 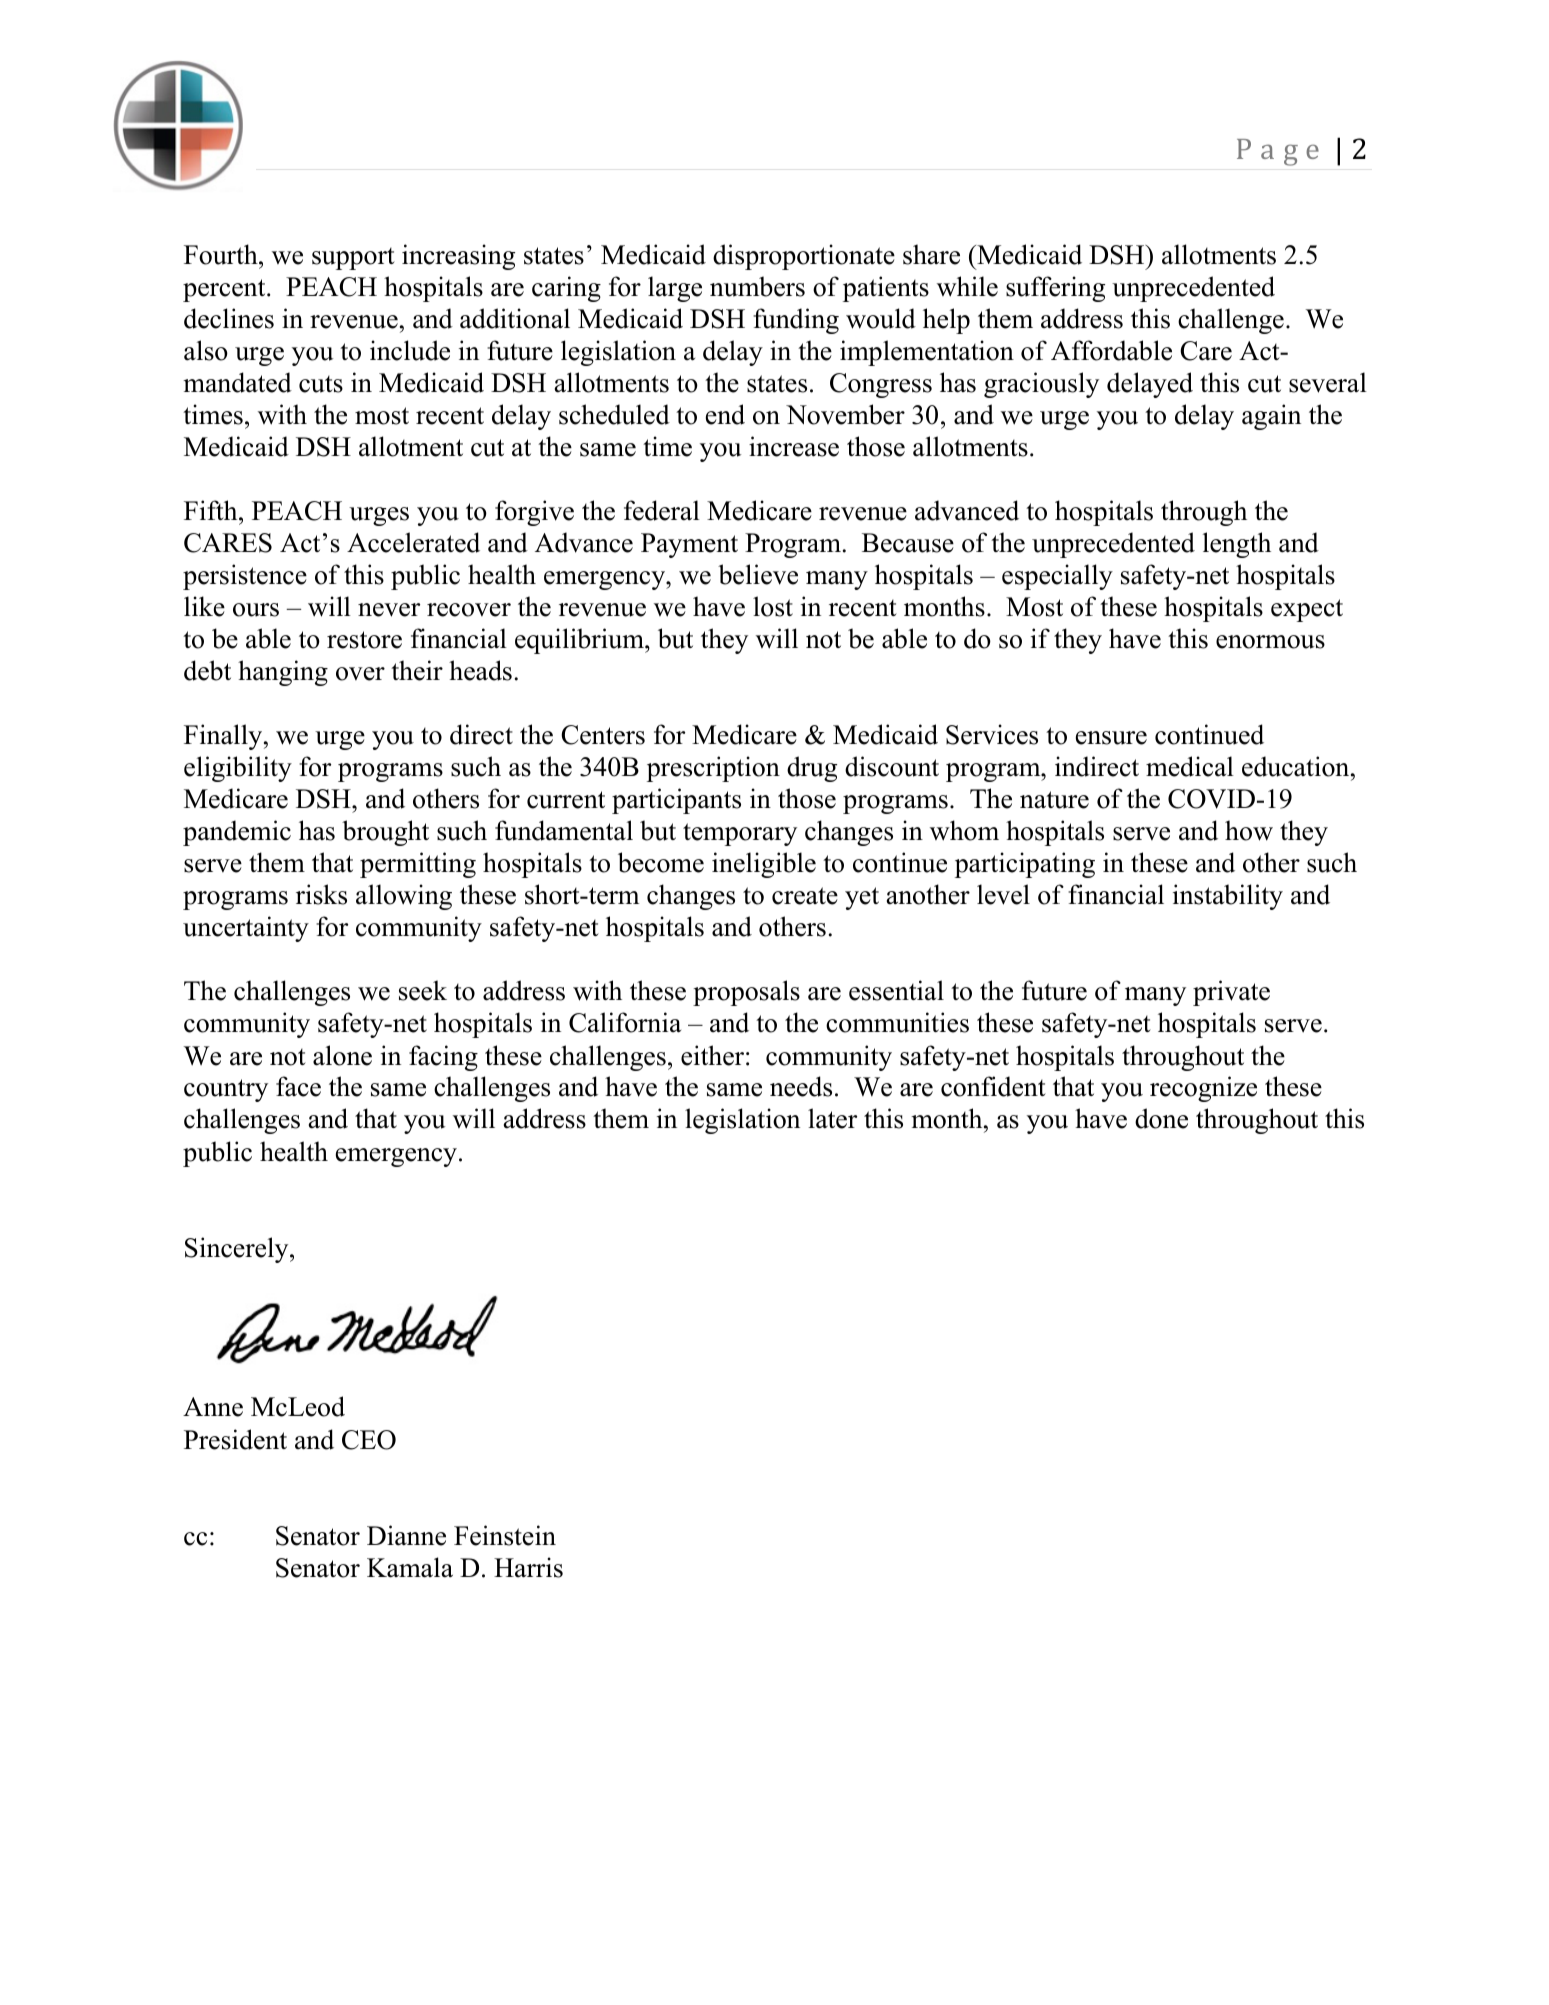 What do you see at coordinates (364, 640) in the screenshot?
I see `restore` at bounding box center [364, 640].
